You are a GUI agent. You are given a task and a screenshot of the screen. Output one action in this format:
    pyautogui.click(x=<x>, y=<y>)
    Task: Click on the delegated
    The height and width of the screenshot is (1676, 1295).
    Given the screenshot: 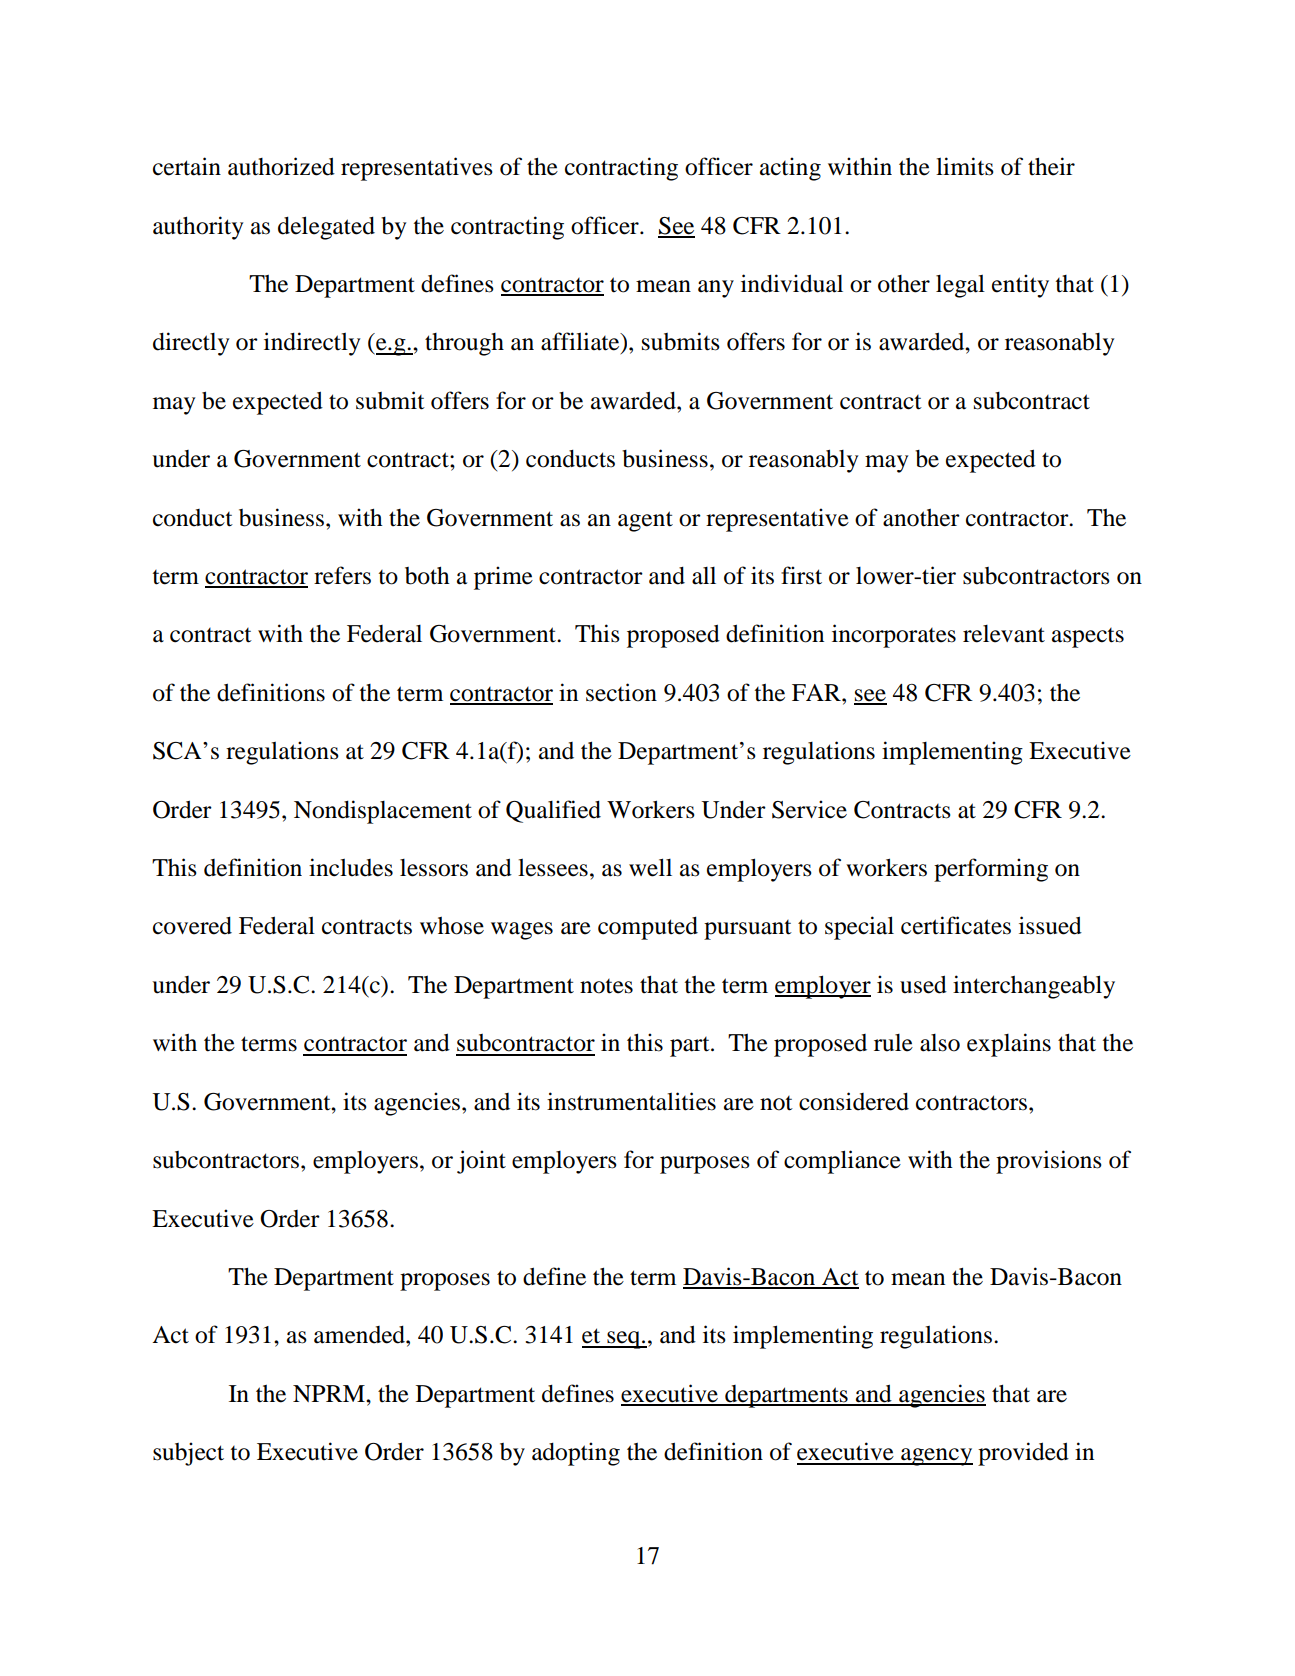 What is the action you would take?
    pyautogui.click(x=326, y=228)
